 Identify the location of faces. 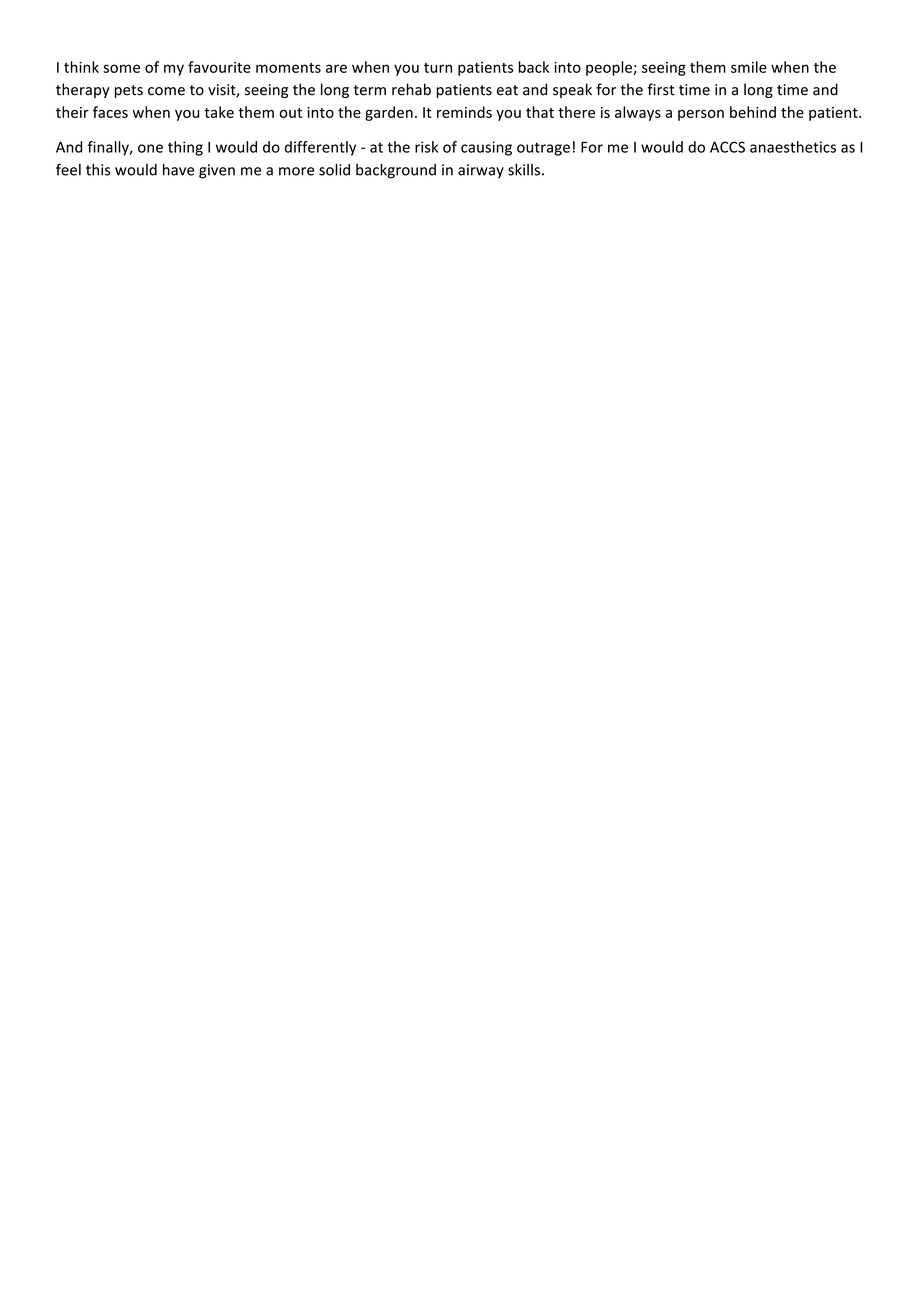
(110, 112).
